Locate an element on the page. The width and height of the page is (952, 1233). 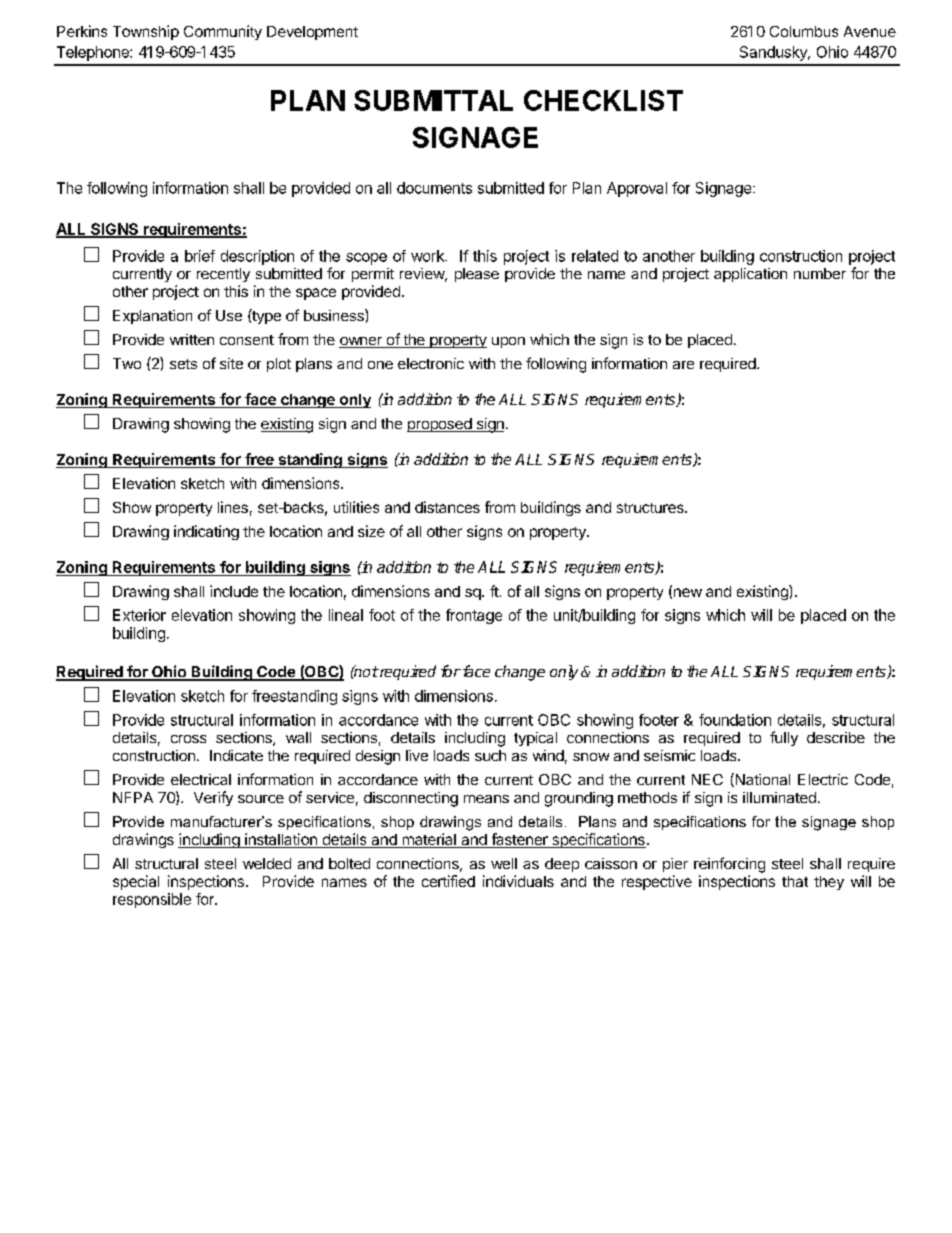
foundation is located at coordinates (735, 720).
